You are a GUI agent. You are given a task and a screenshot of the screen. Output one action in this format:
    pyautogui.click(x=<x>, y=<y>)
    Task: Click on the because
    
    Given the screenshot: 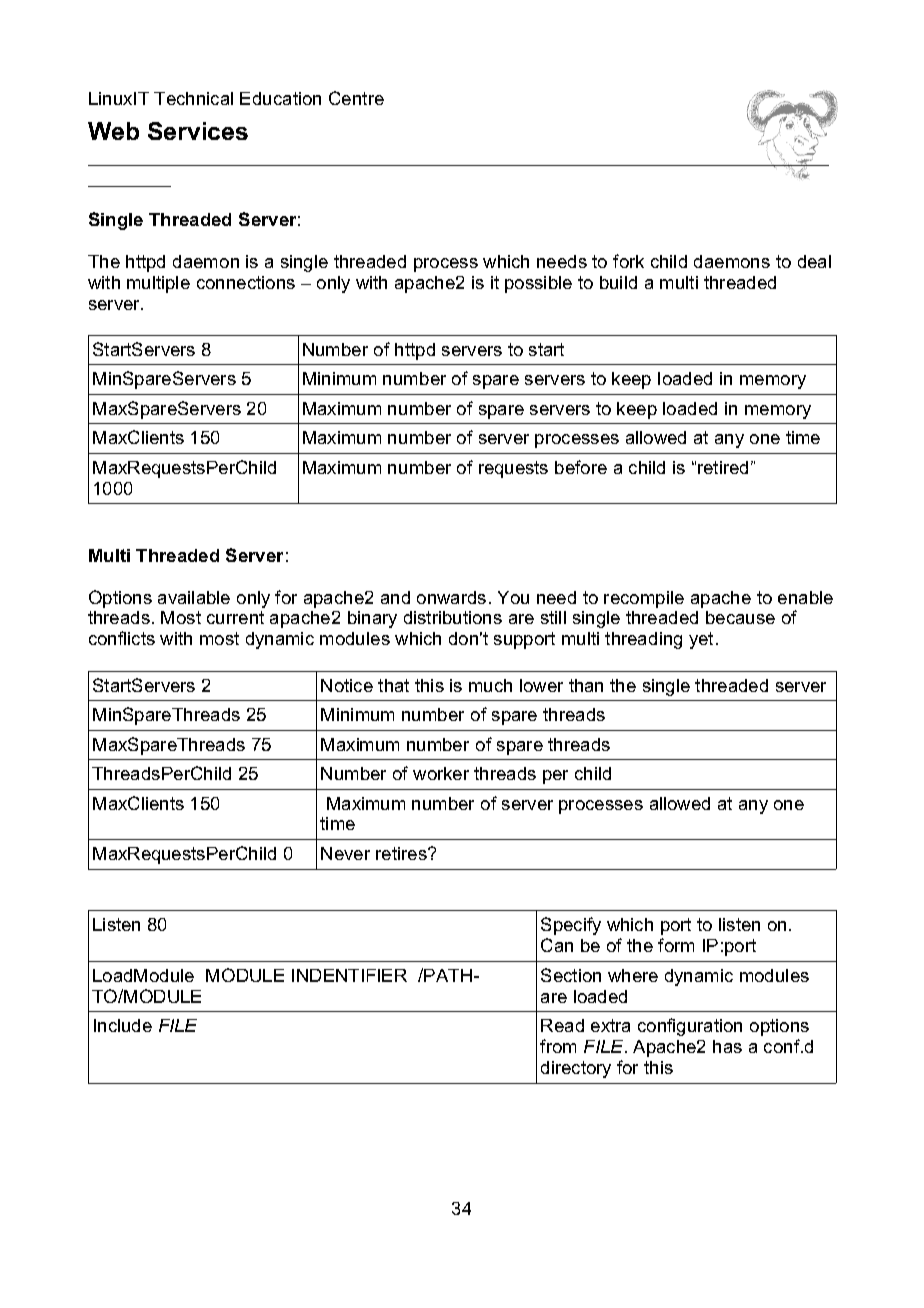 What is the action you would take?
    pyautogui.click(x=740, y=617)
